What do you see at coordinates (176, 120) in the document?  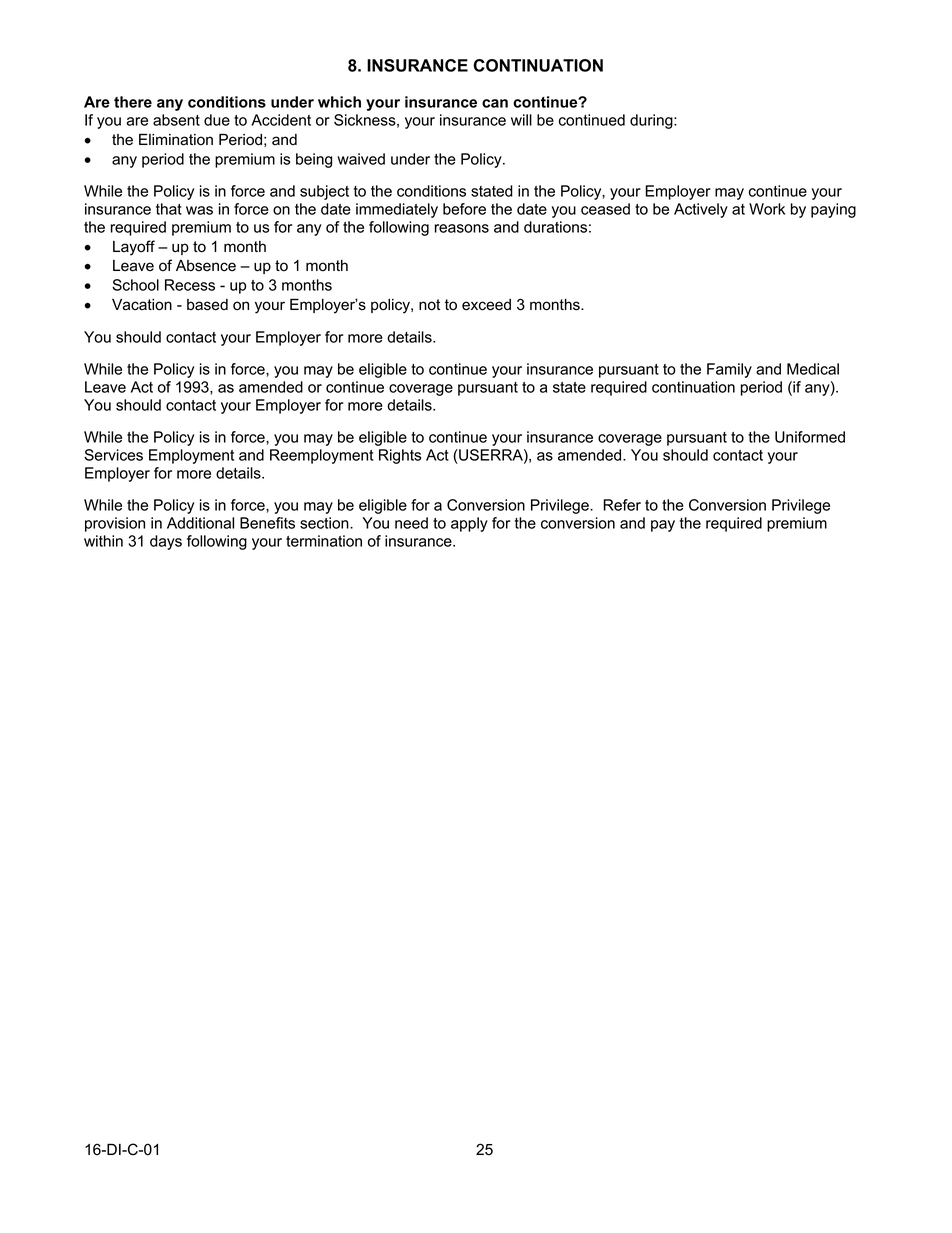 I see `absent` at bounding box center [176, 120].
